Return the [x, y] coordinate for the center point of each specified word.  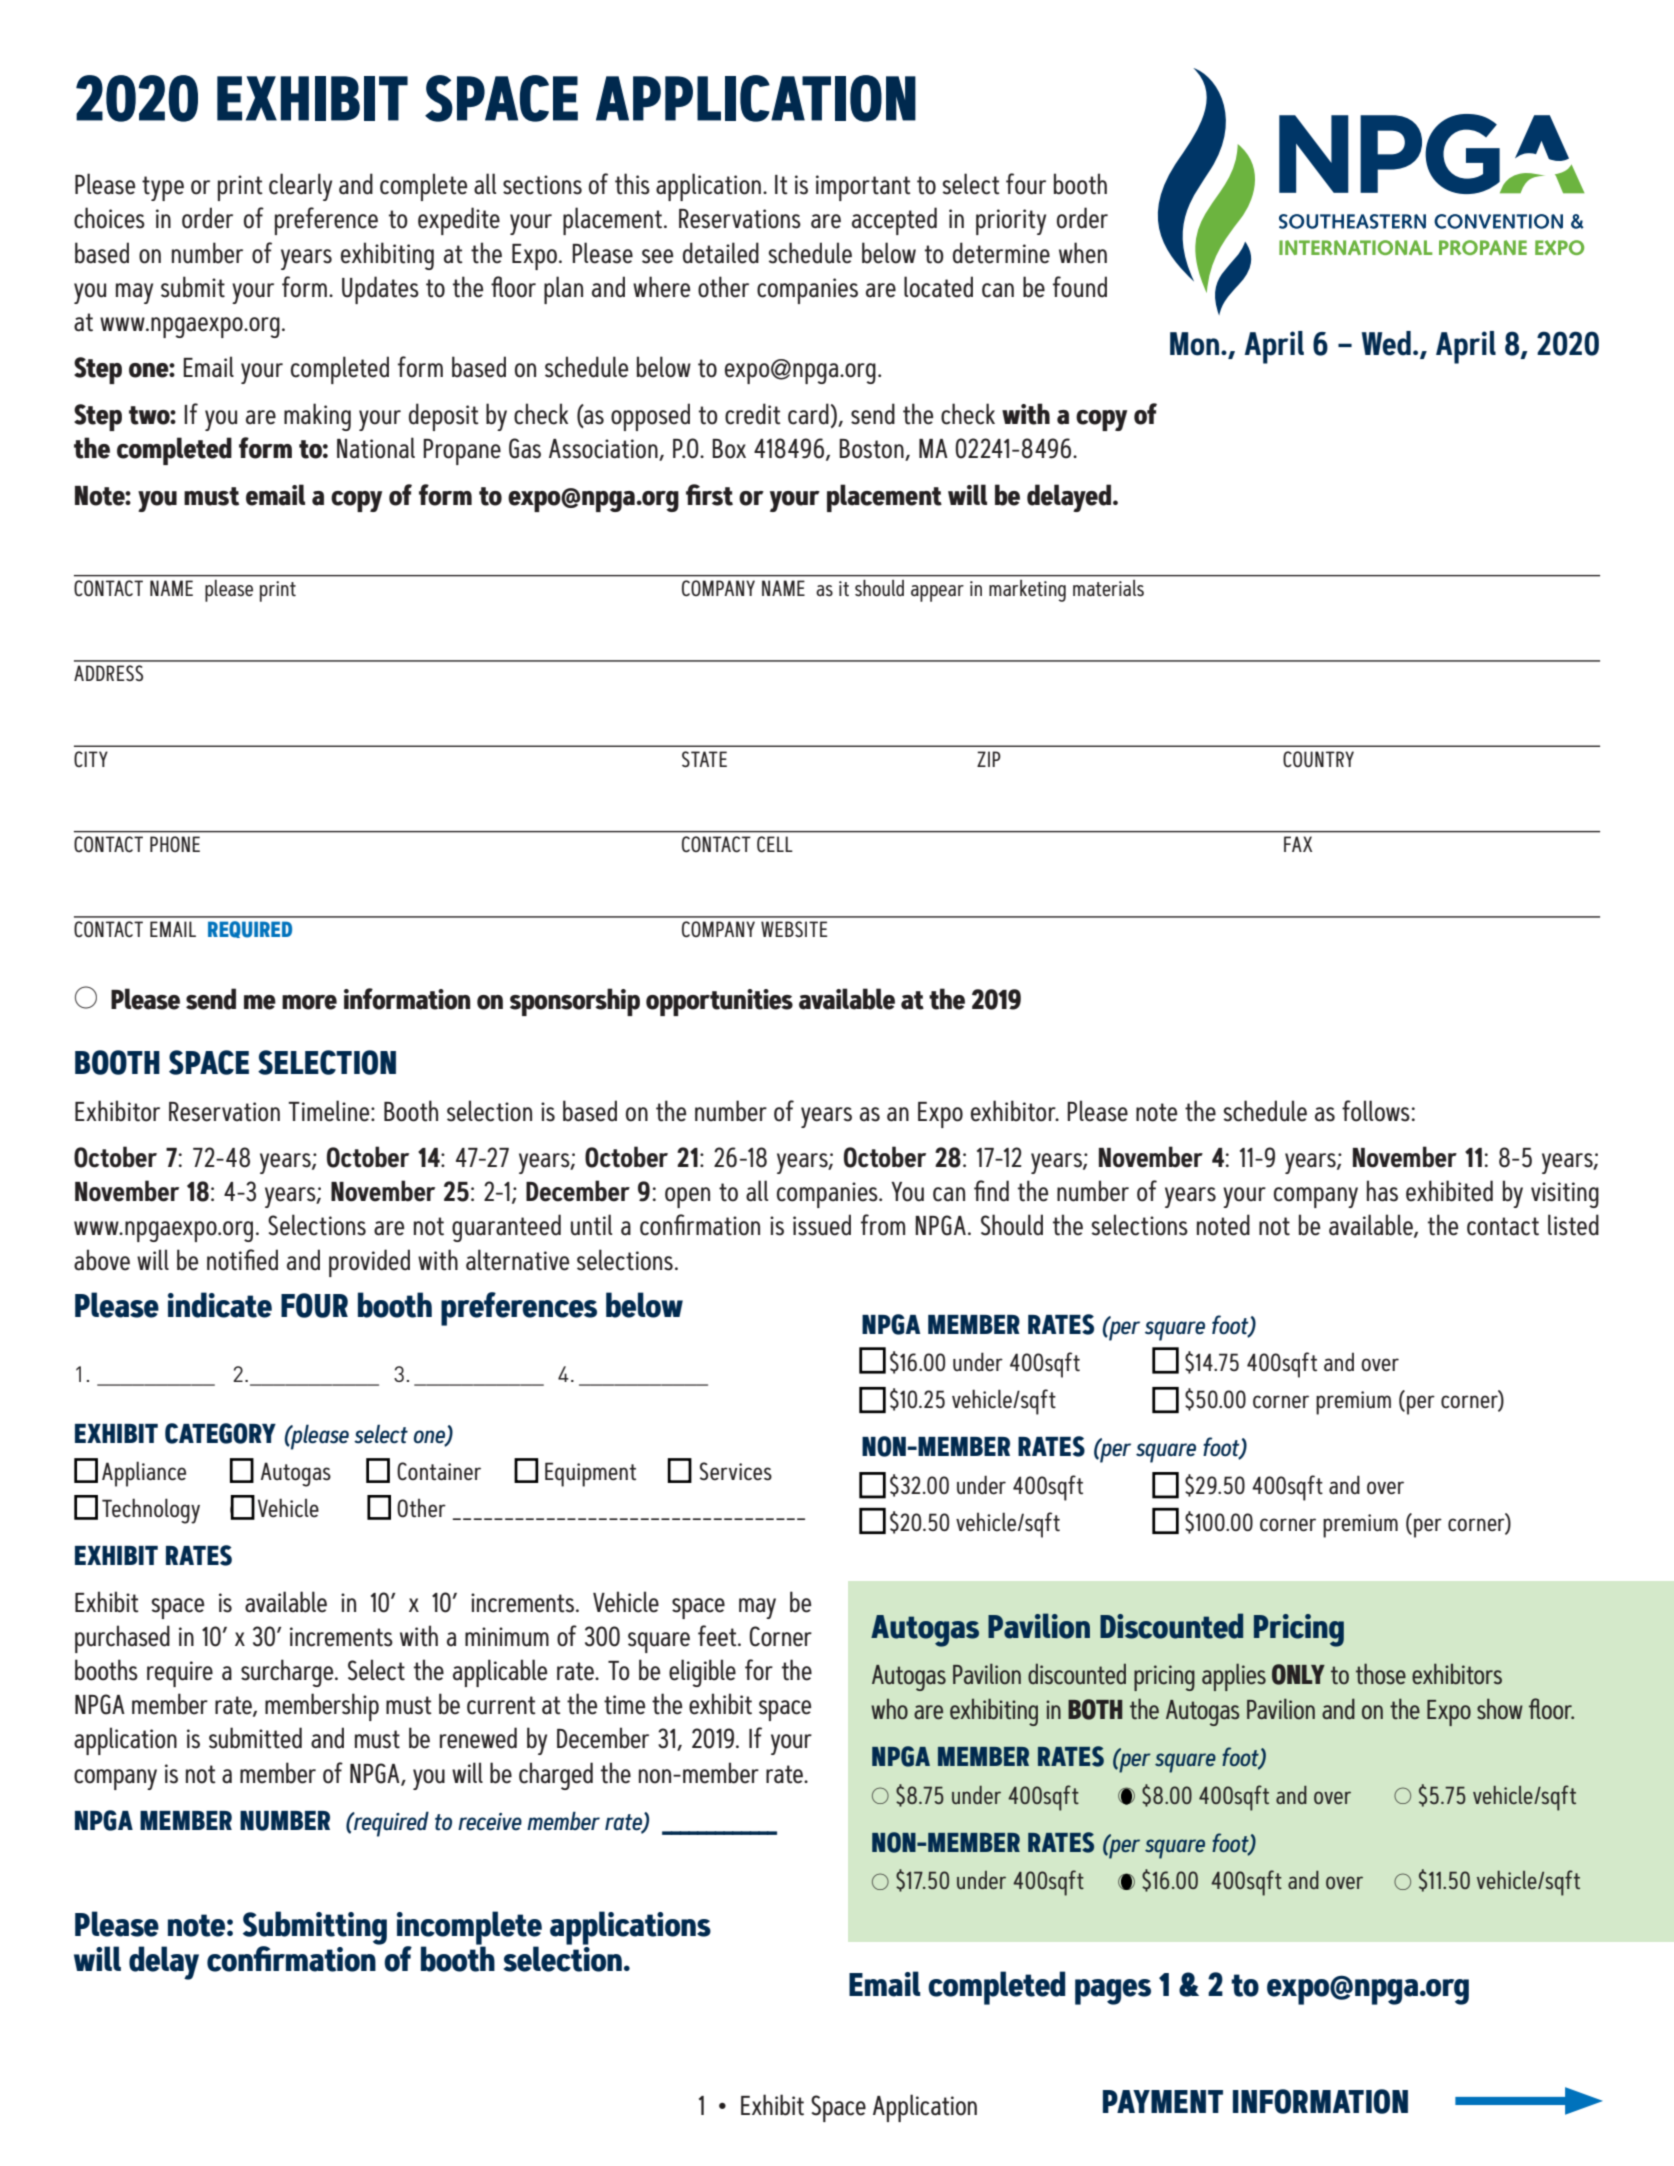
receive [490, 1822]
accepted [894, 221]
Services [736, 1471]
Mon [1194, 344]
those [1381, 1673]
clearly [300, 187]
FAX [1298, 844]
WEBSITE [794, 929]
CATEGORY [220, 1433]
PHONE [175, 844]
